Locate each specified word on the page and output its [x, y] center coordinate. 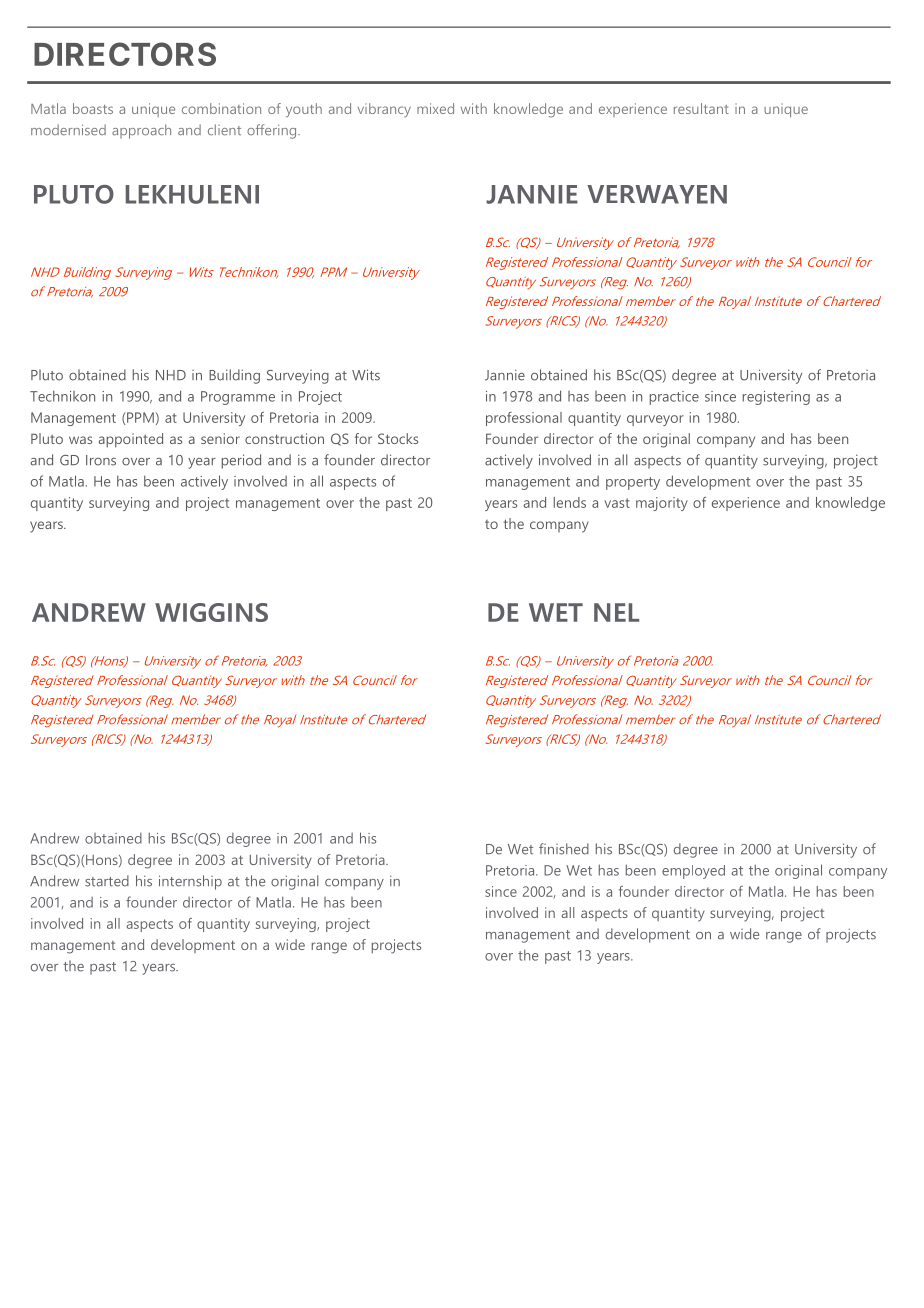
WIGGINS [211, 612]
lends [570, 502]
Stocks [398, 438]
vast [617, 503]
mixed [435, 108]
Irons [101, 460]
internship [190, 882]
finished [564, 849]
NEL [616, 612]
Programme [238, 398]
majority [662, 504]
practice [674, 398]
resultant [701, 108]
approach [141, 131]
